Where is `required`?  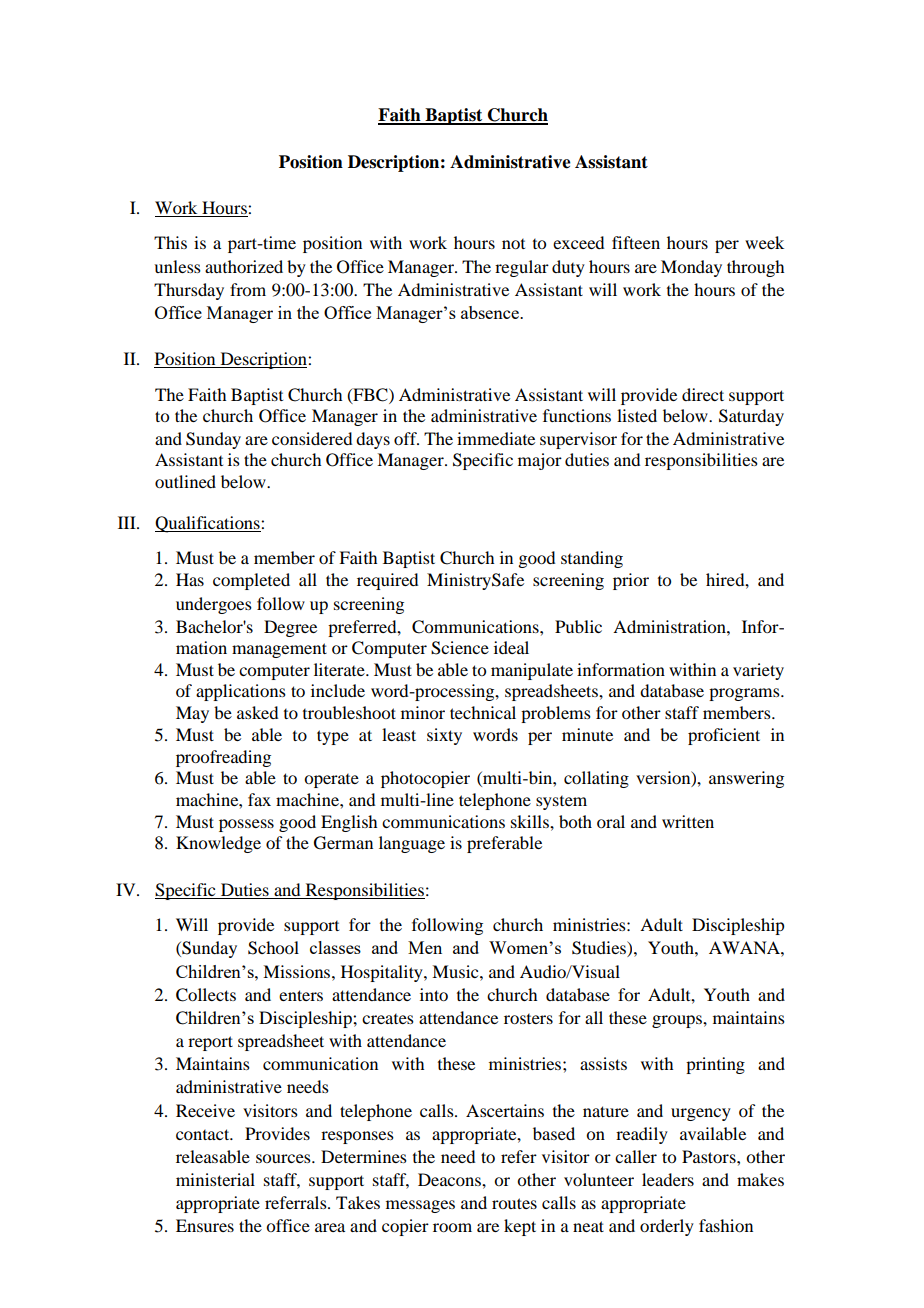 required is located at coordinates (387, 581).
